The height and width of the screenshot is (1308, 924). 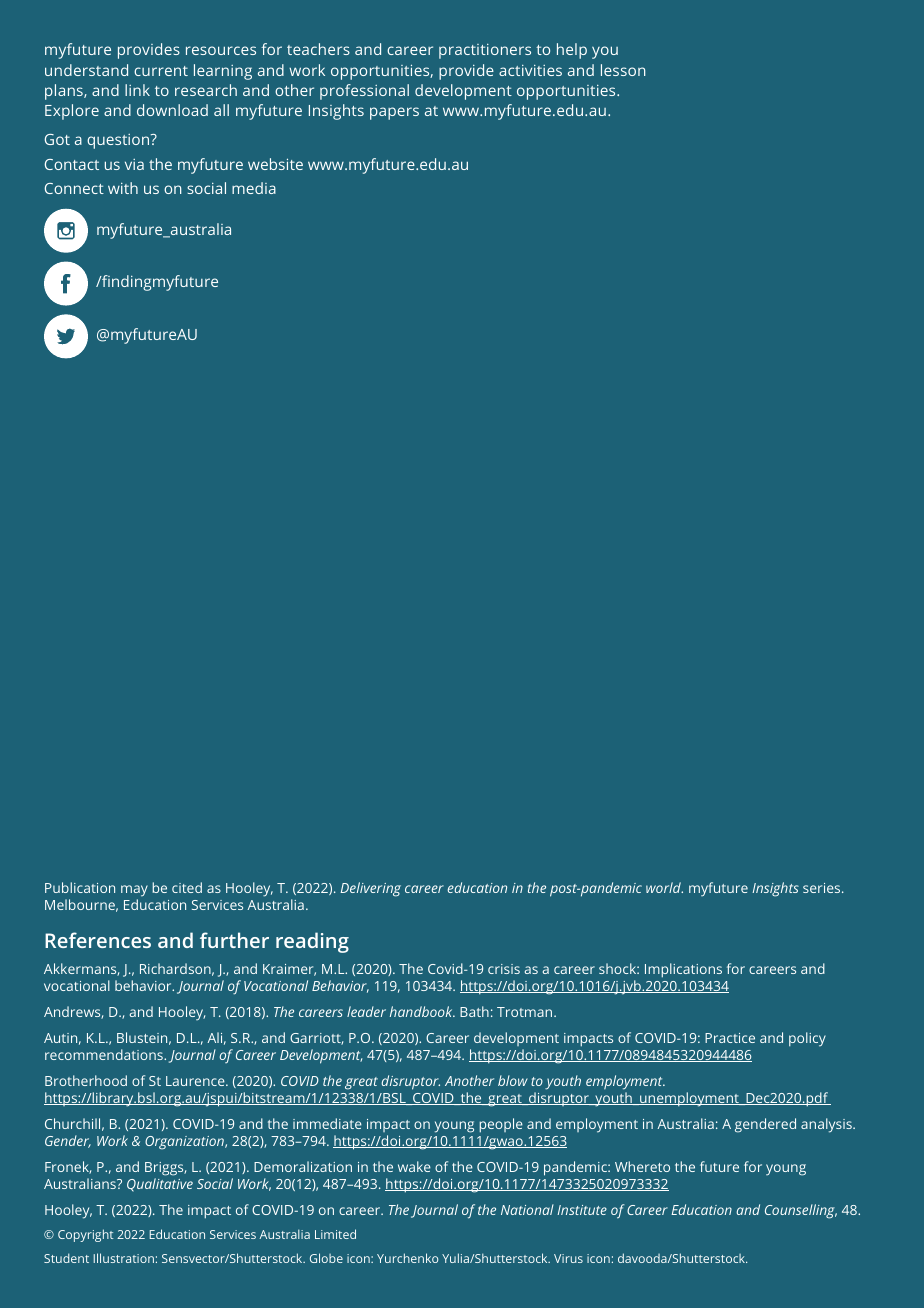 What do you see at coordinates (137, 90) in the screenshot?
I see `link` at bounding box center [137, 90].
